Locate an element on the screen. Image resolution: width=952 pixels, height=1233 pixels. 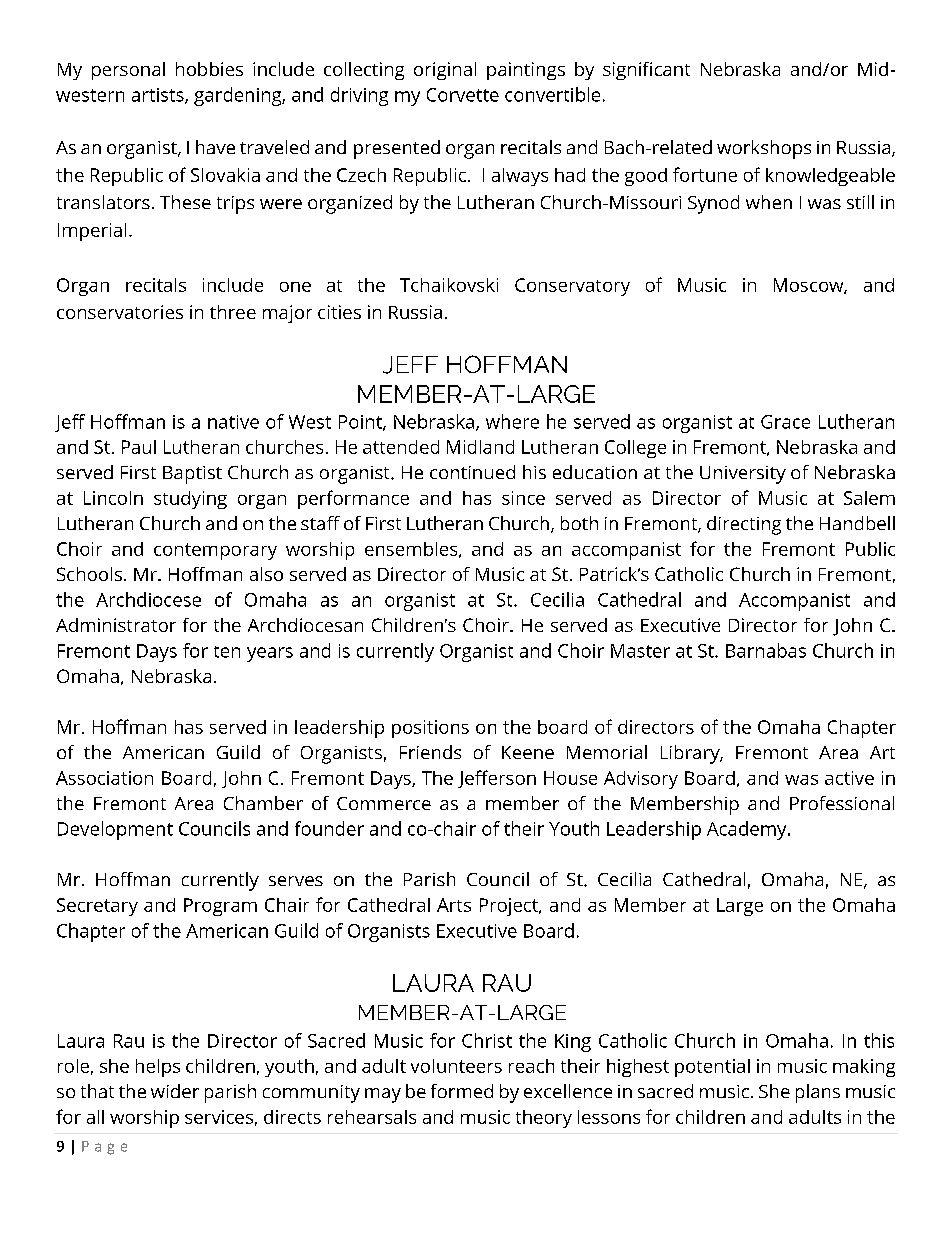
Grace is located at coordinates (785, 422).
